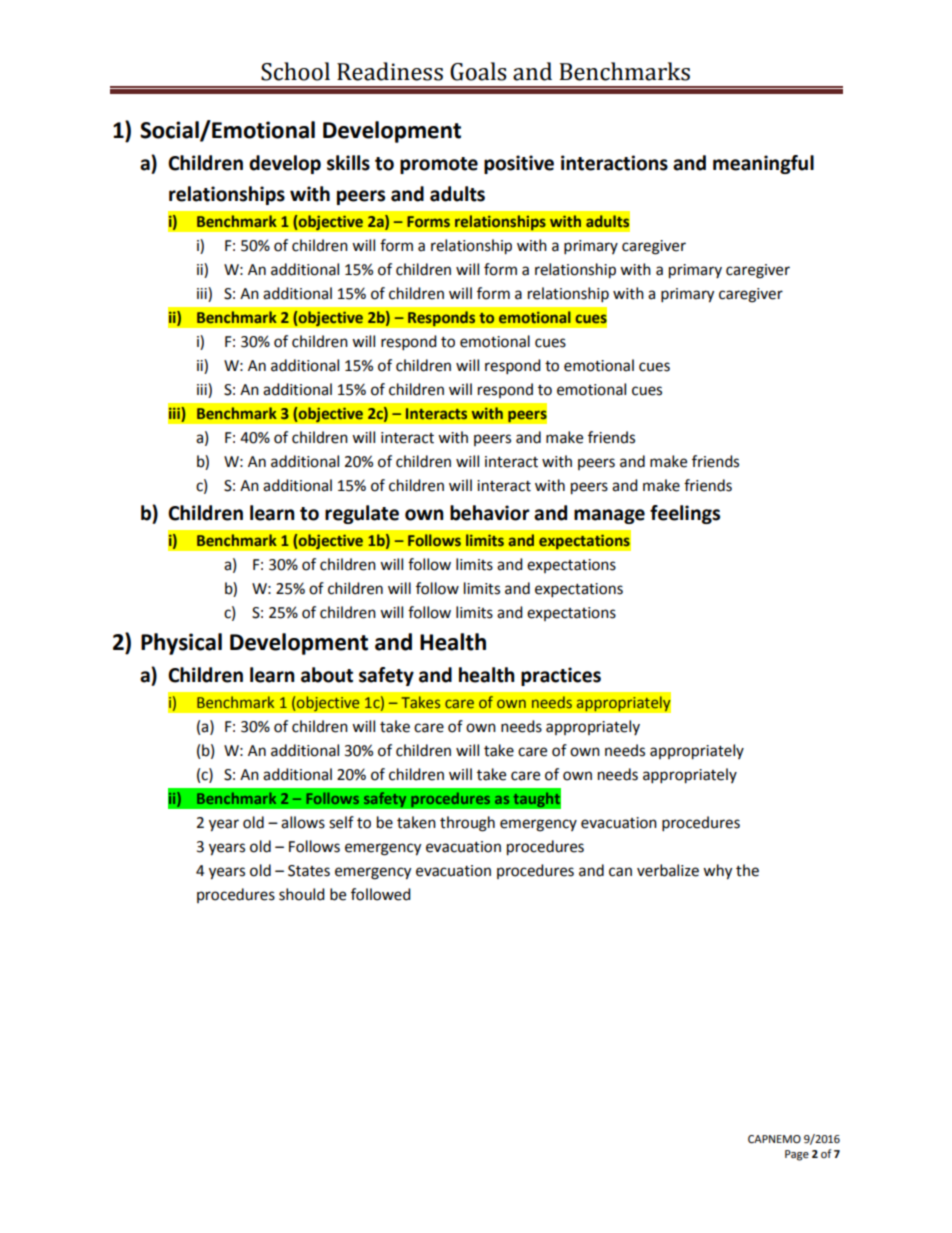  I want to click on Goals, so click(478, 71).
